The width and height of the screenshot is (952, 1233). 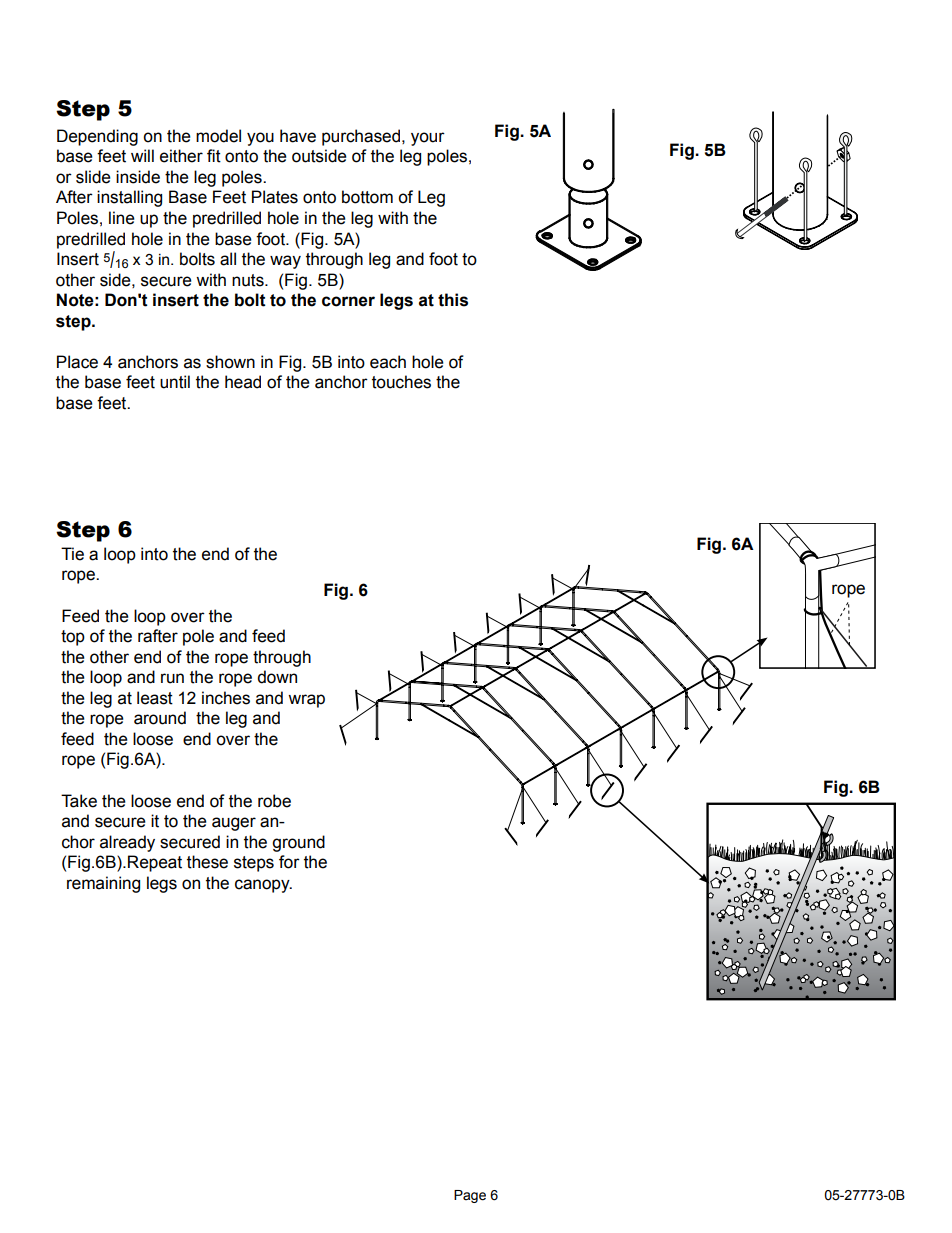 What do you see at coordinates (306, 701) in the screenshot?
I see `wrap` at bounding box center [306, 701].
